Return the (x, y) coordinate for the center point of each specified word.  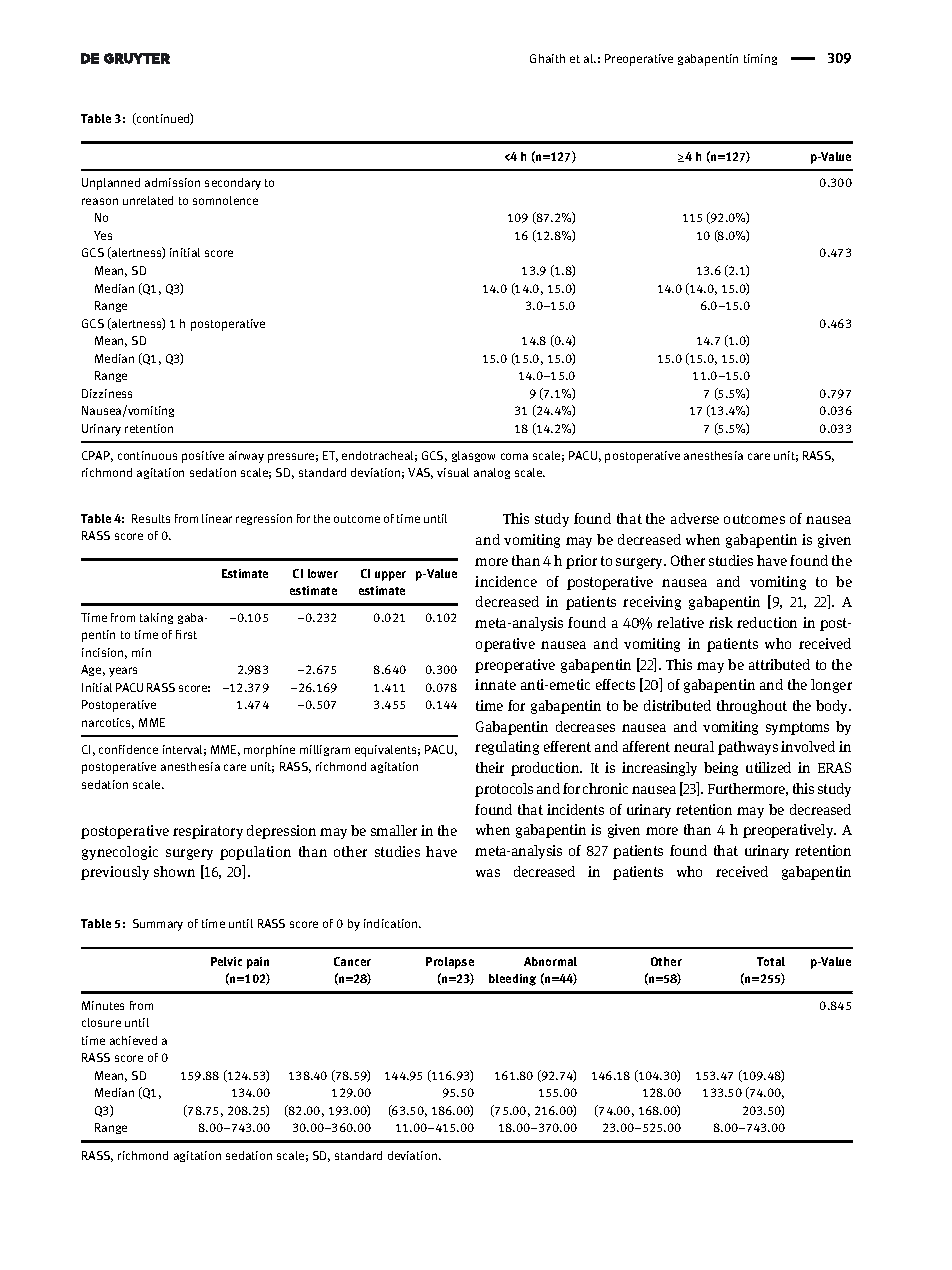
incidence (506, 581)
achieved (133, 1040)
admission (172, 182)
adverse (695, 518)
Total (771, 961)
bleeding (512, 980)
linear (217, 518)
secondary (233, 184)
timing (760, 59)
